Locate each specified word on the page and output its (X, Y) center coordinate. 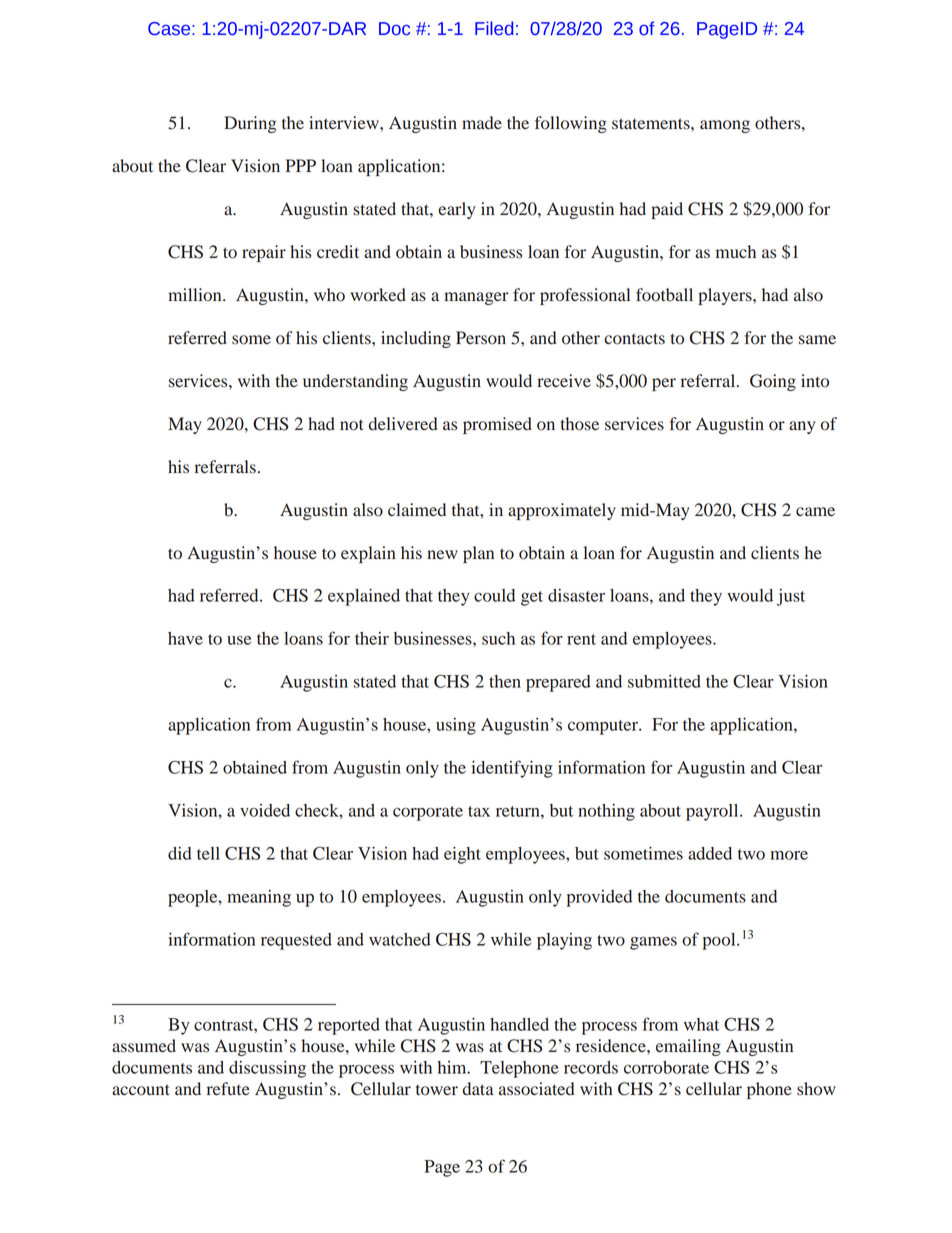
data (478, 1089)
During (250, 124)
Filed (494, 28)
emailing (688, 1047)
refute (228, 1089)
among (725, 126)
